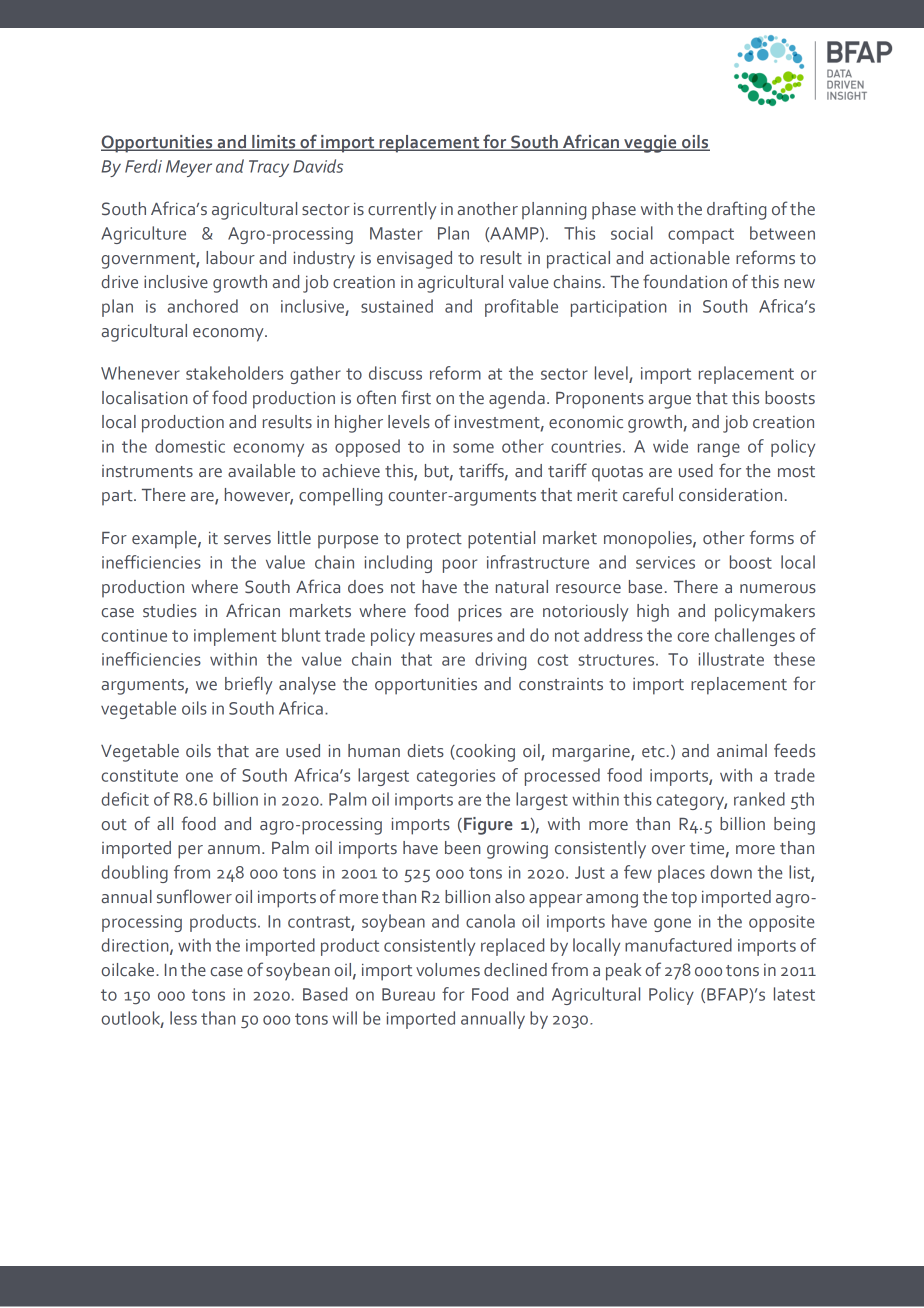 The image size is (924, 1308). Describe the element at coordinates (416, 397) in the screenshot. I see `first` at that location.
